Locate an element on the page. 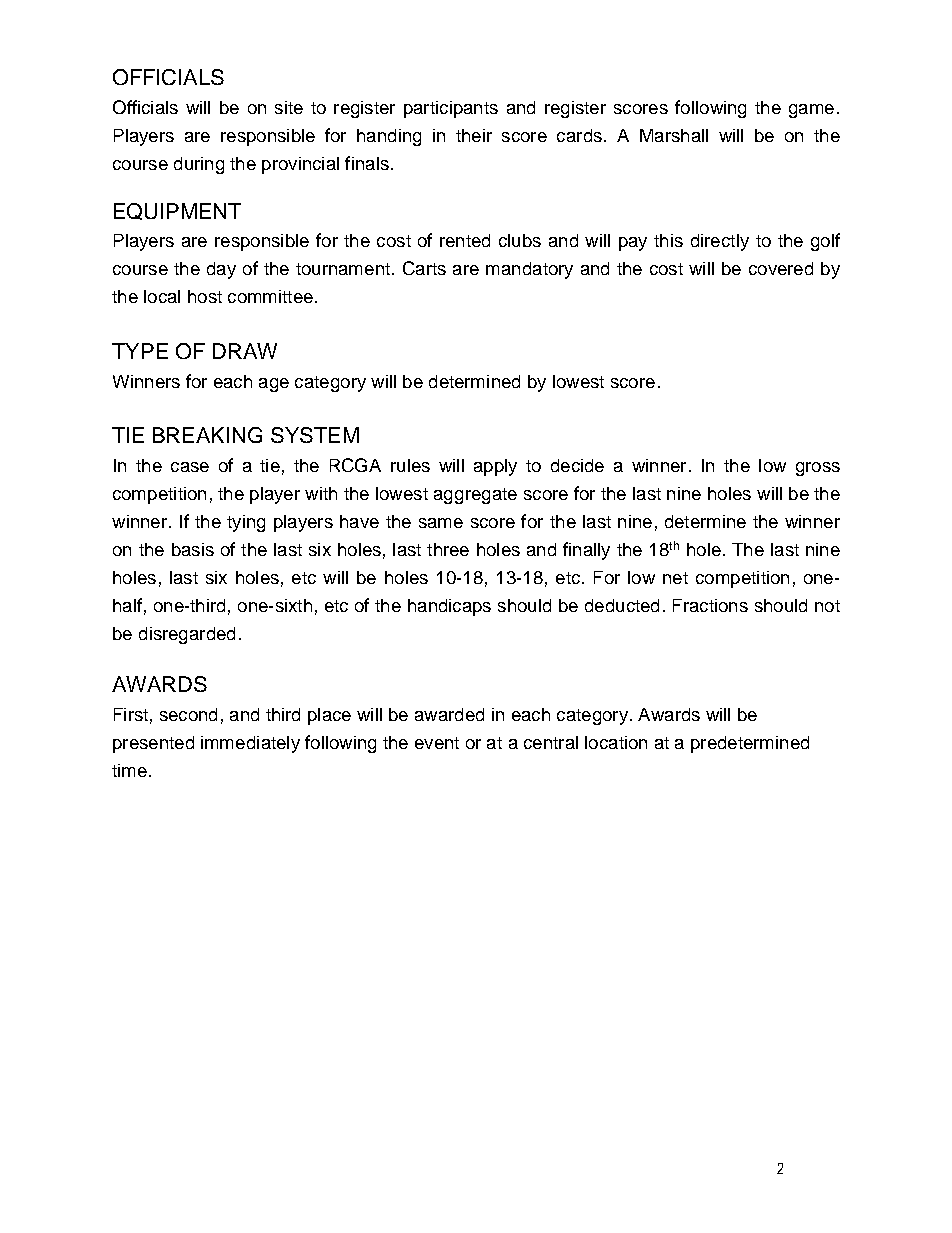 The width and height of the page is (952, 1233). during is located at coordinates (199, 165).
